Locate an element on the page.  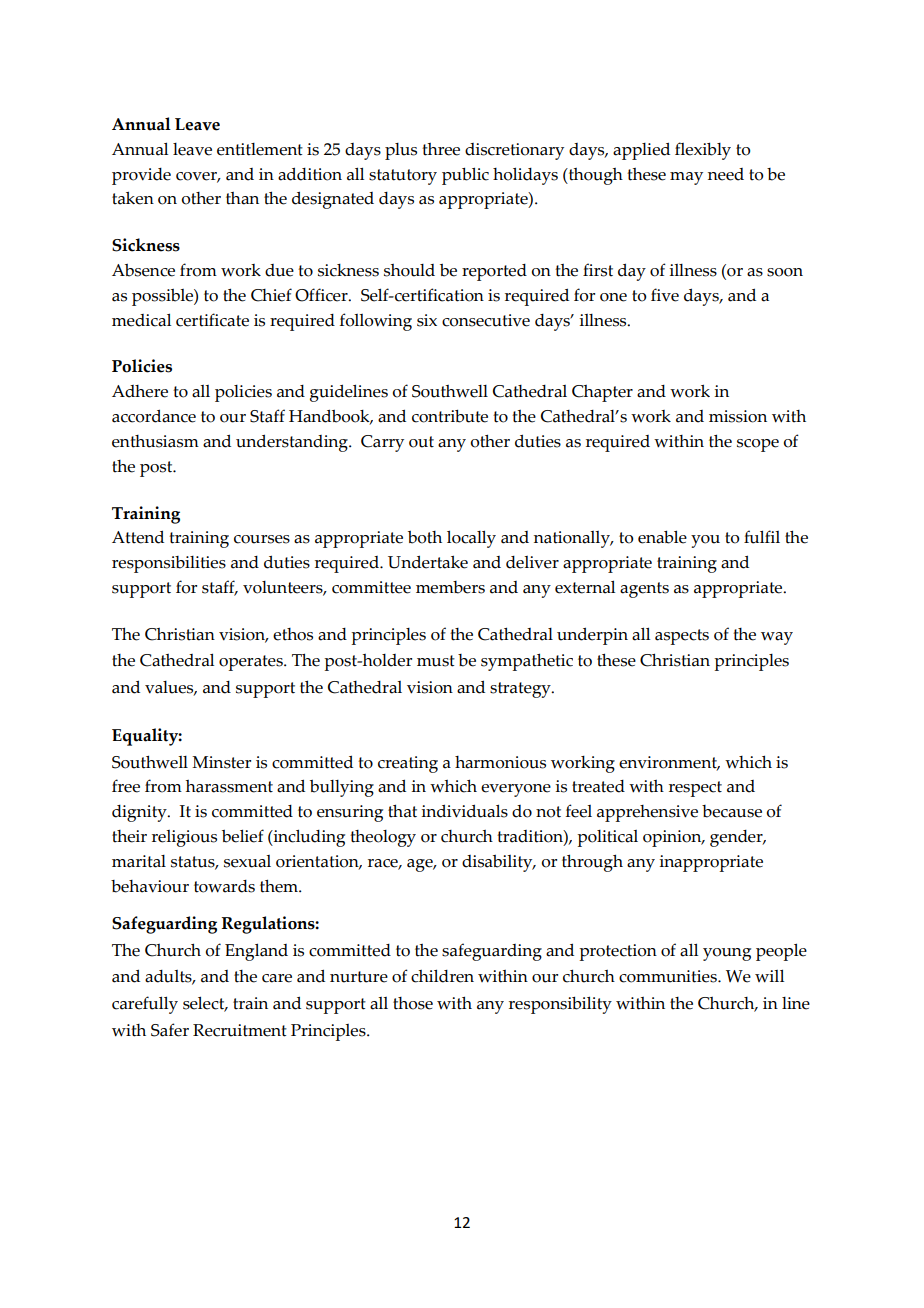
agents is located at coordinates (644, 590).
